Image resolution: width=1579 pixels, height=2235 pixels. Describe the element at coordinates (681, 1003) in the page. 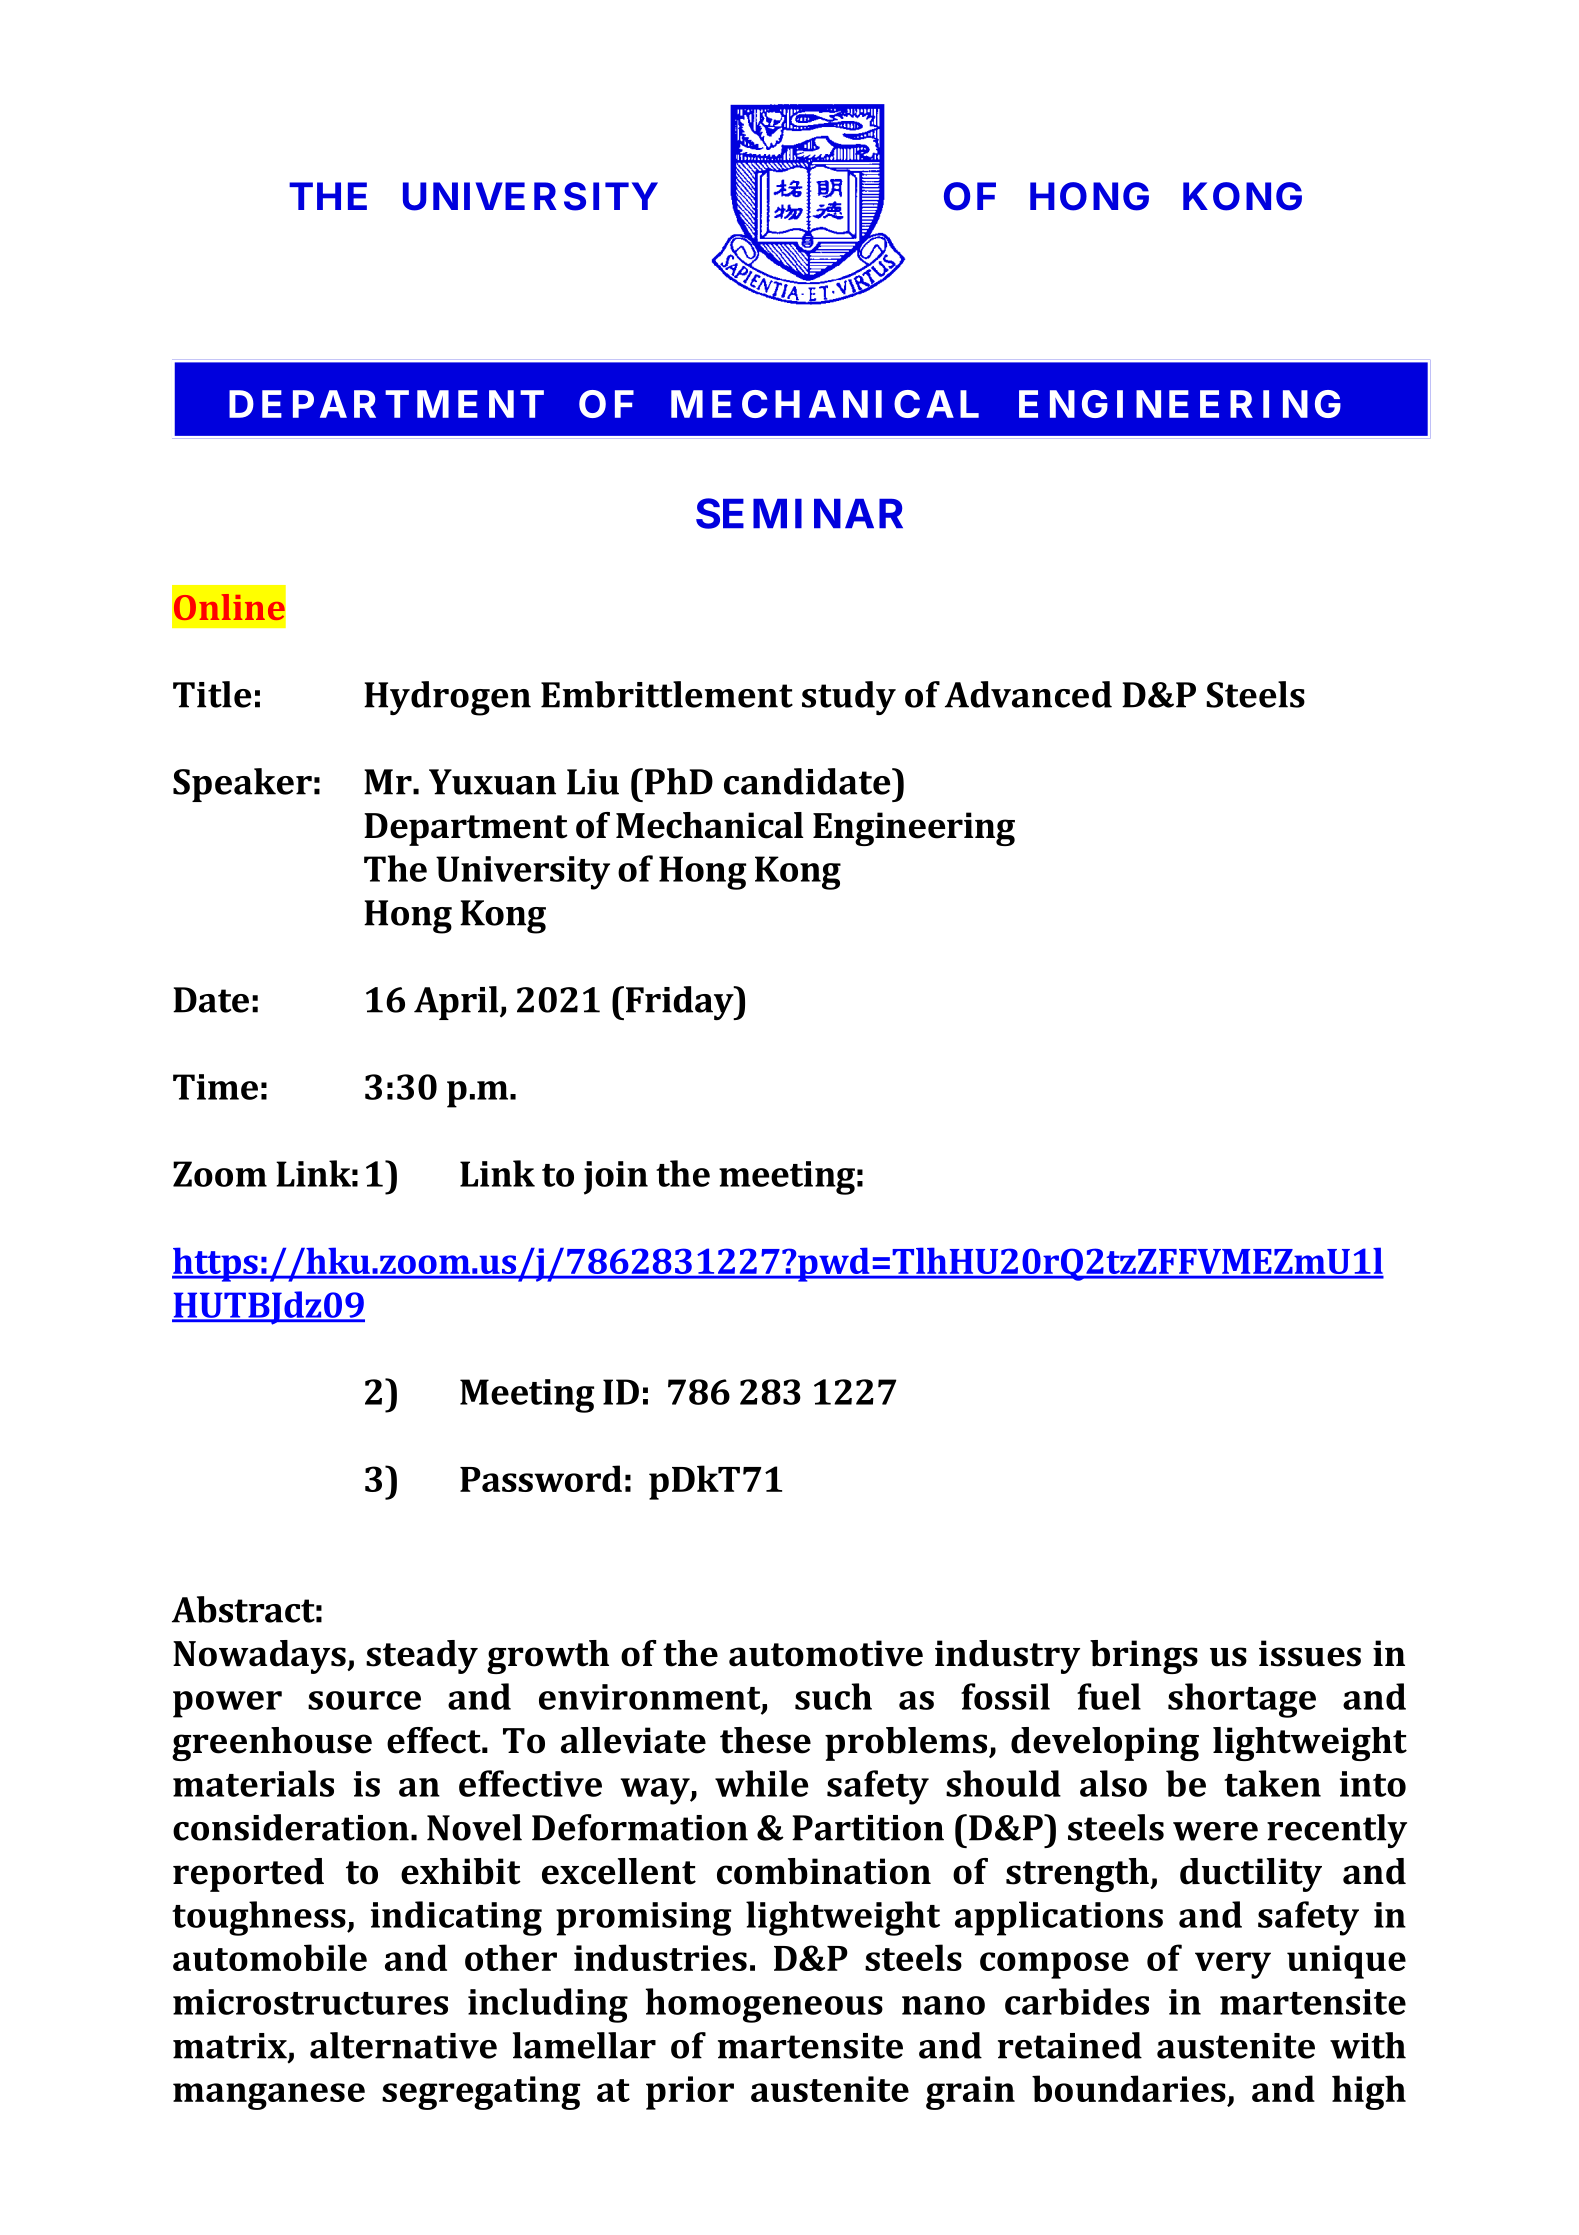

I see `Friday` at that location.
